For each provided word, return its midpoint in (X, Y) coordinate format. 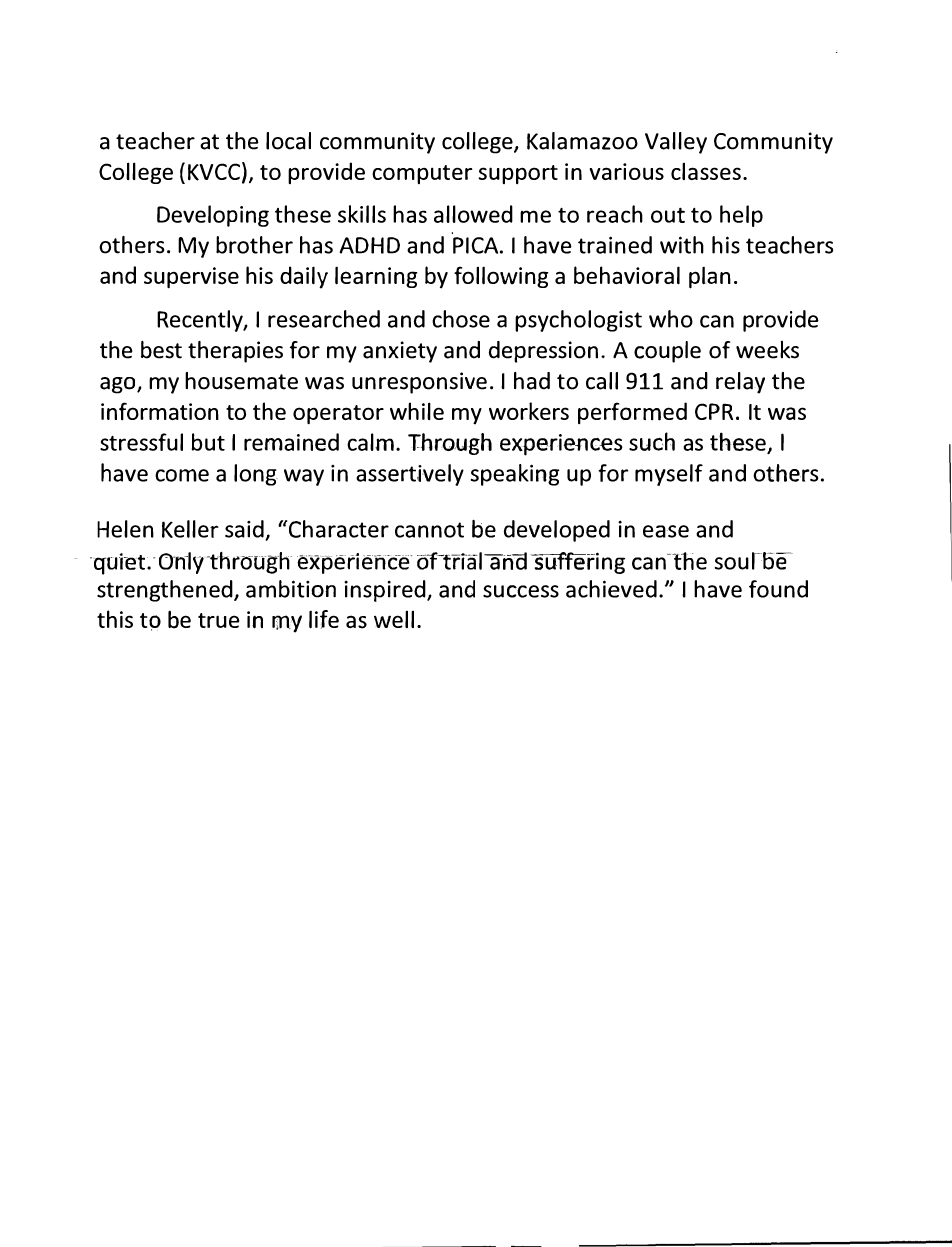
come (182, 475)
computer (422, 174)
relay (740, 383)
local (288, 141)
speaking (515, 475)
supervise (191, 277)
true (218, 620)
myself (669, 475)
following (501, 277)
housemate (241, 381)
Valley (676, 143)
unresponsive (419, 383)
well (394, 619)
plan (710, 278)
